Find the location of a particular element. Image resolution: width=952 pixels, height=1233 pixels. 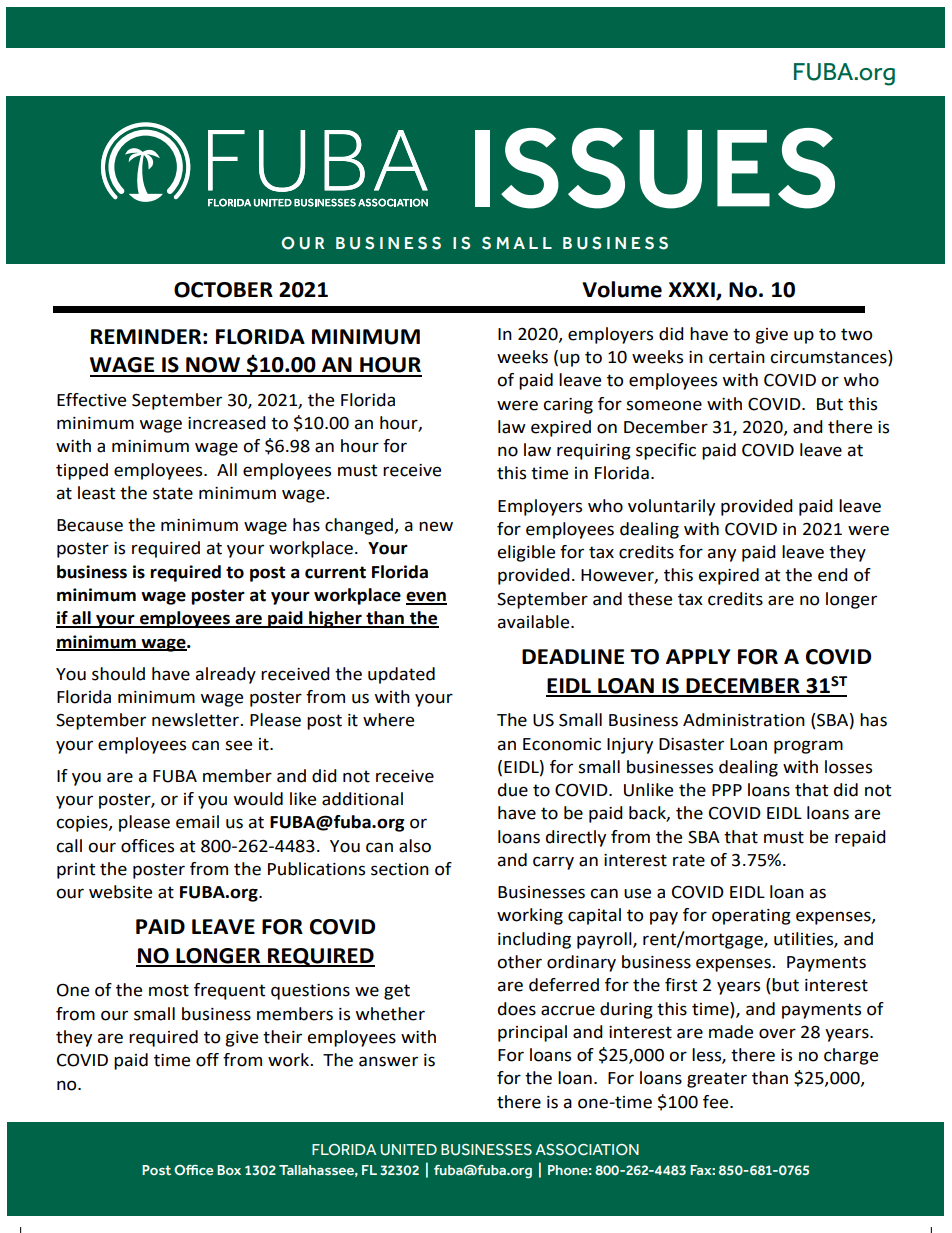

Box is located at coordinates (229, 1170).
